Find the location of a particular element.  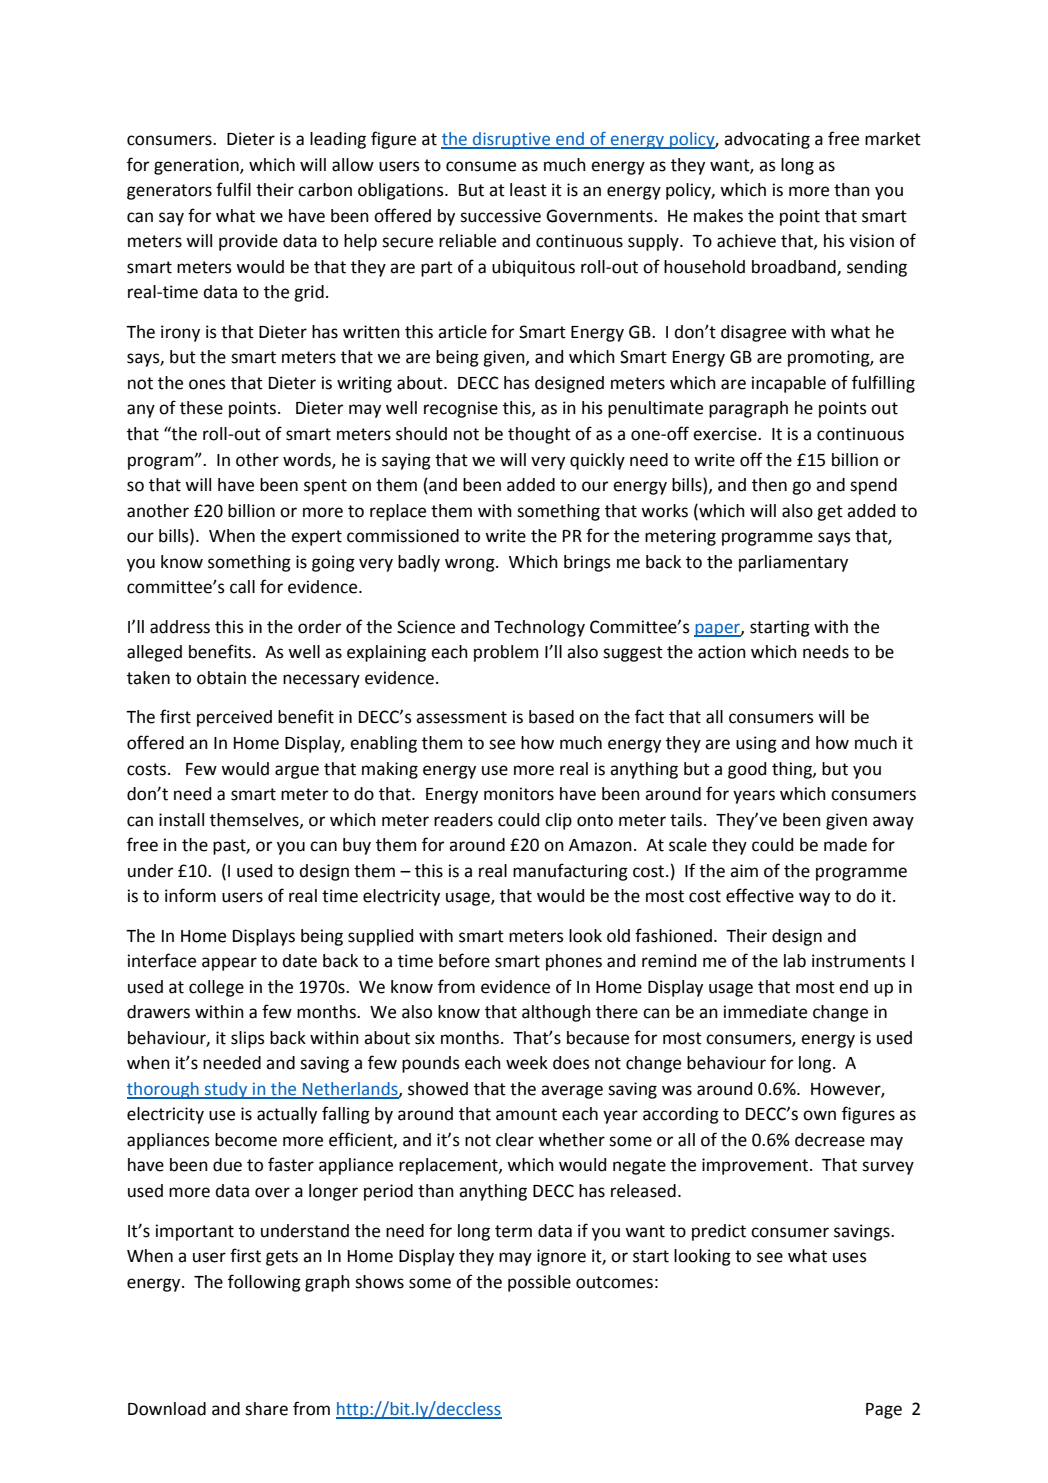

least is located at coordinates (528, 190).
